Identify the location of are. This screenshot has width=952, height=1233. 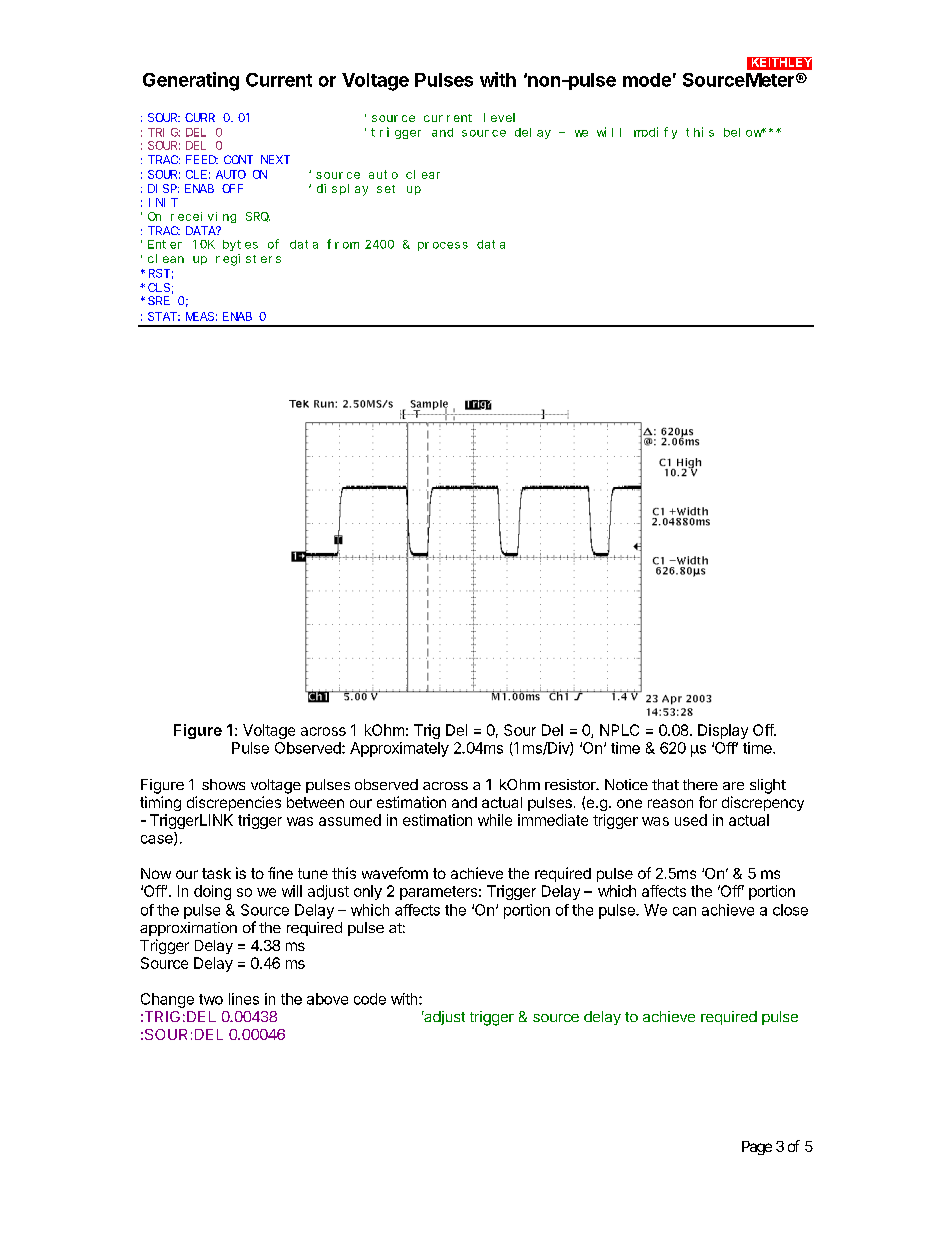
(733, 786).
